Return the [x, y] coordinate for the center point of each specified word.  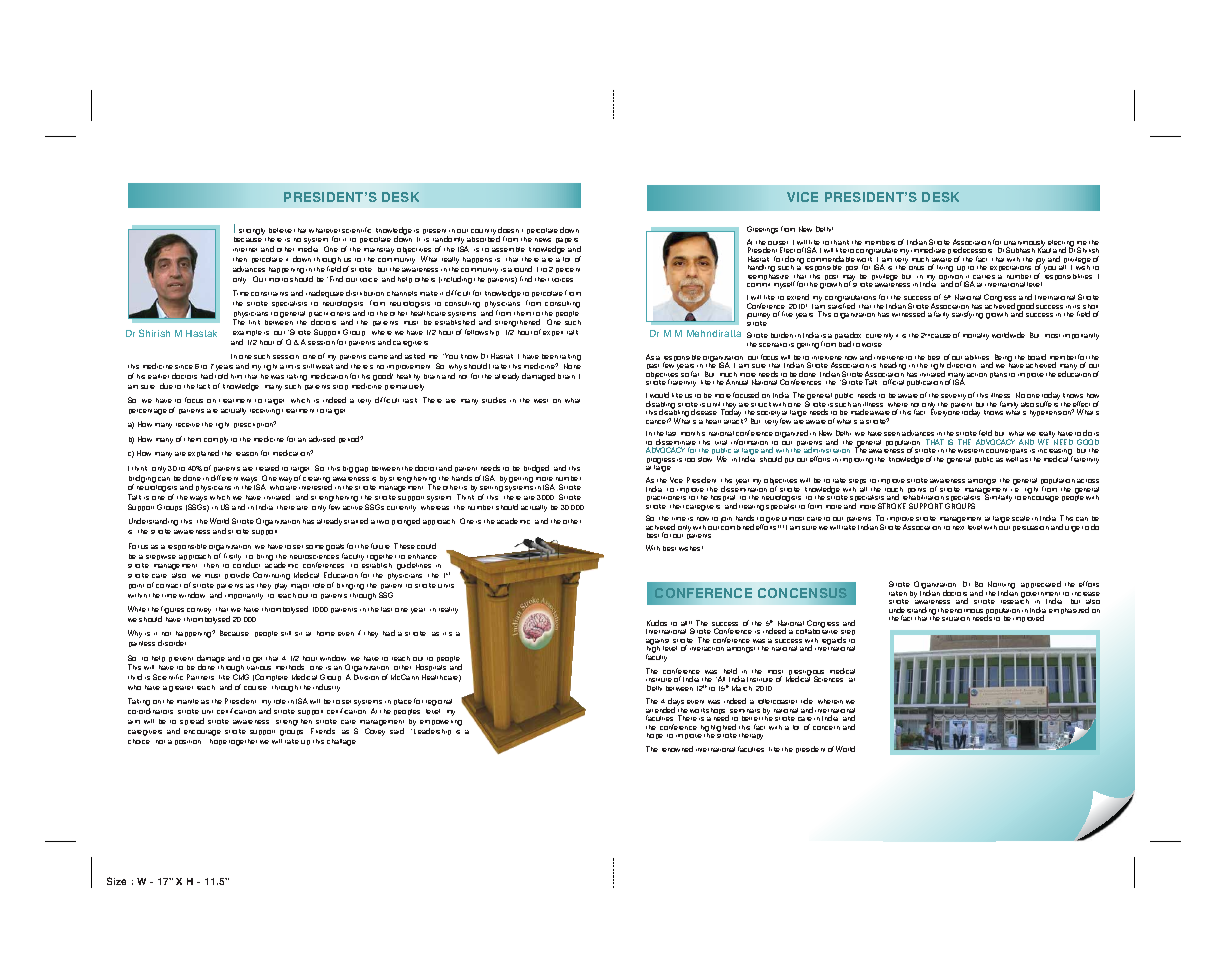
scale [1021, 518]
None [572, 366]
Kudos [657, 623]
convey [199, 611]
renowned [677, 749]
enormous [966, 611]
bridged [536, 469]
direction [961, 365]
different [224, 478]
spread [191, 723]
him [236, 376]
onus [916, 268]
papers [568, 242]
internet [245, 250]
